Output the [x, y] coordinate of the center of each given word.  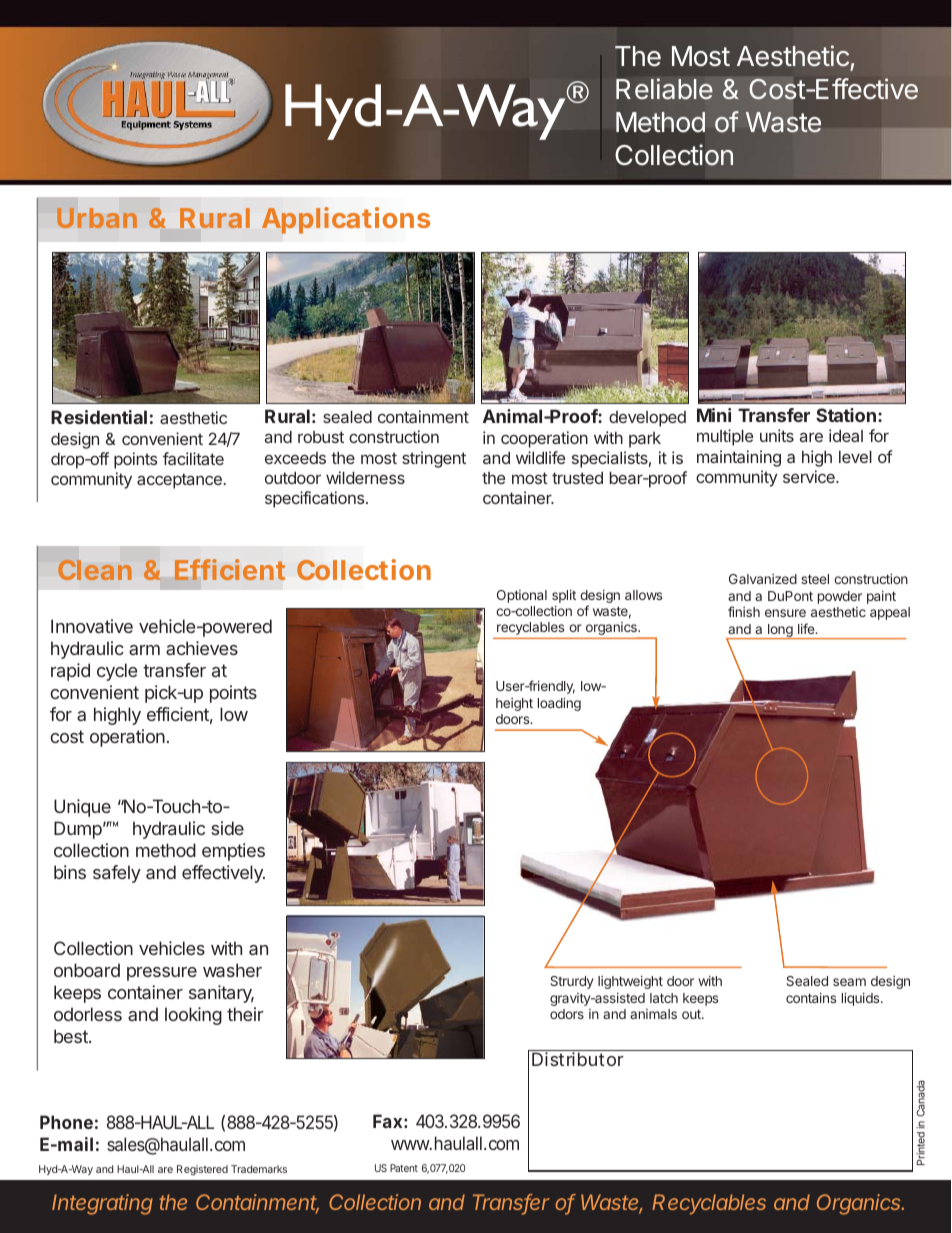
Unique [82, 808]
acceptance [180, 481]
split [564, 596]
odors [567, 1014]
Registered [202, 1170]
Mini [714, 415]
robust [321, 437]
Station [846, 415]
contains [811, 998]
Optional [522, 596]
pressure [162, 974]
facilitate [193, 458]
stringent [434, 459]
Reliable [664, 89]
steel [815, 579]
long [780, 631]
